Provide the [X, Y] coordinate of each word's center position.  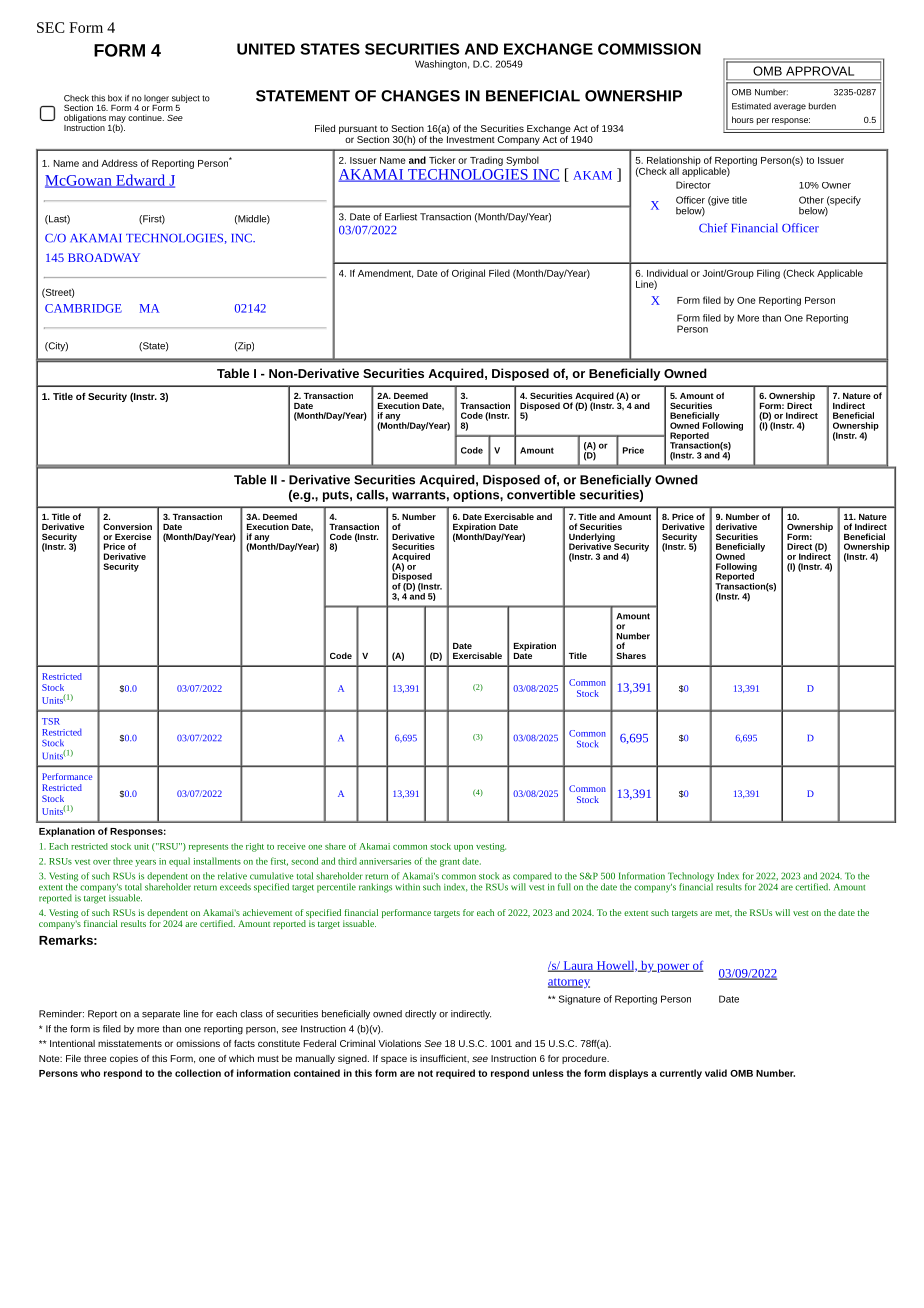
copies [124, 1059]
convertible [541, 495]
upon [463, 848]
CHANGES [420, 96]
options [477, 496]
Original [468, 274]
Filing [768, 274]
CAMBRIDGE [83, 308]
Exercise [133, 536]
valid [716, 1073]
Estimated [751, 106]
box [115, 98]
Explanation [67, 832]
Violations [399, 1043]
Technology [691, 878]
